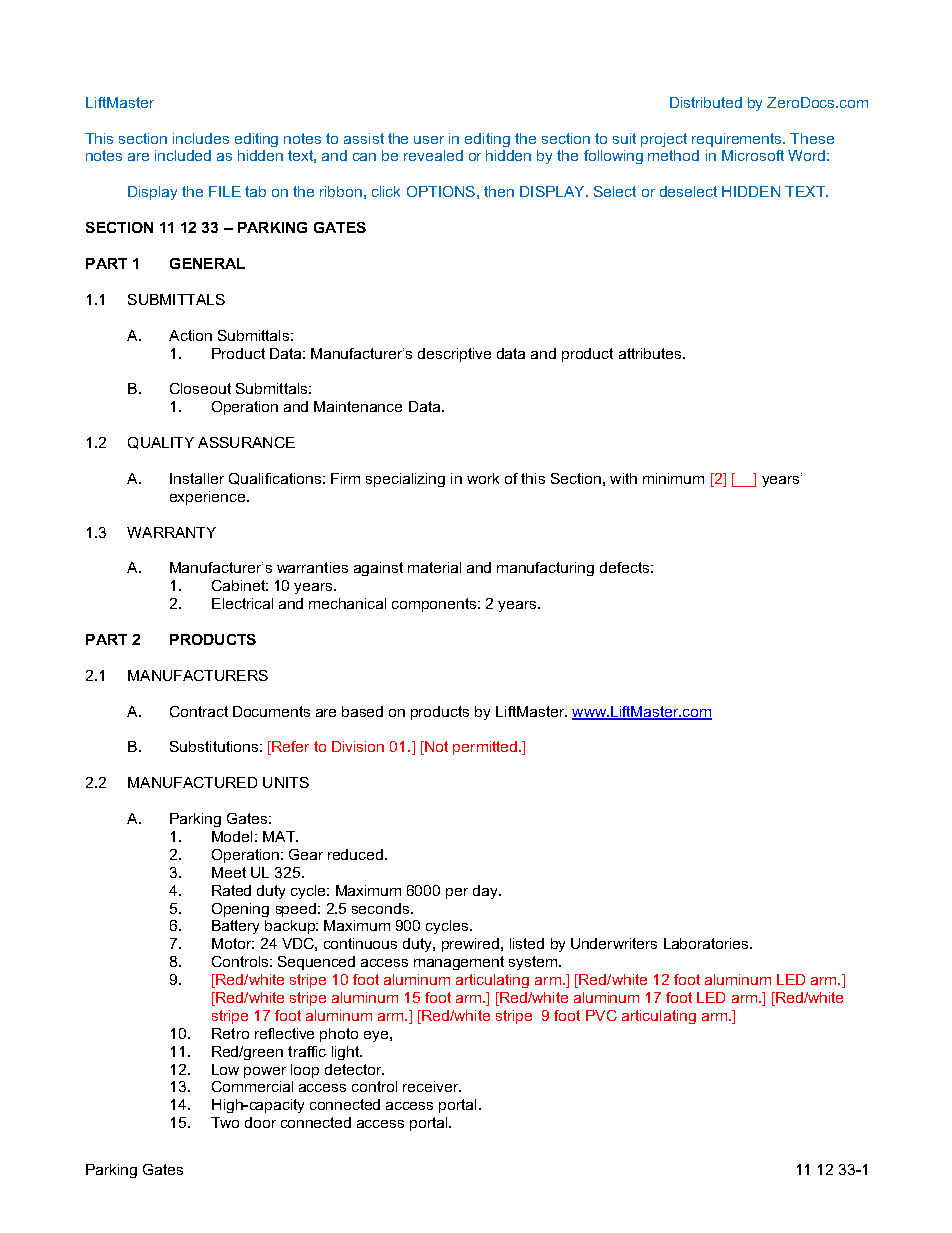 Image resolution: width=952 pixels, height=1233 pixels. Describe the element at coordinates (242, 603) in the screenshot. I see `Electrical` at that location.
